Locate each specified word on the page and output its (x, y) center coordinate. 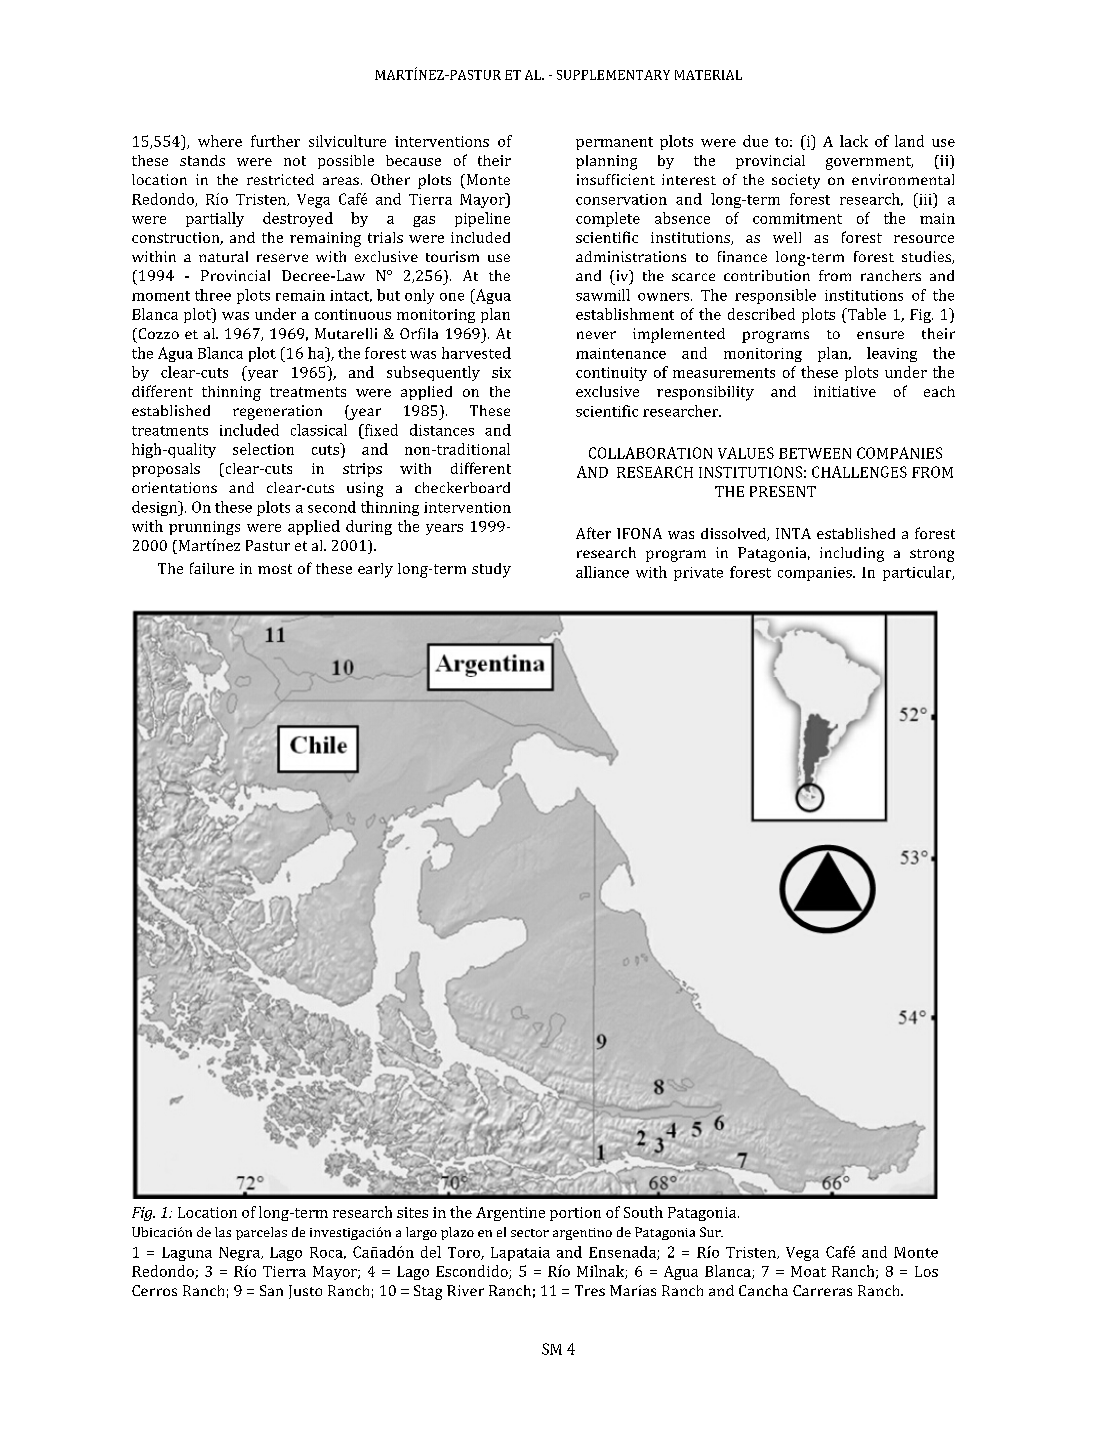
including (852, 554)
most (275, 569)
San (271, 1290)
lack (854, 141)
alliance (602, 572)
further (275, 141)
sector (530, 1233)
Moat (808, 1271)
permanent (614, 143)
